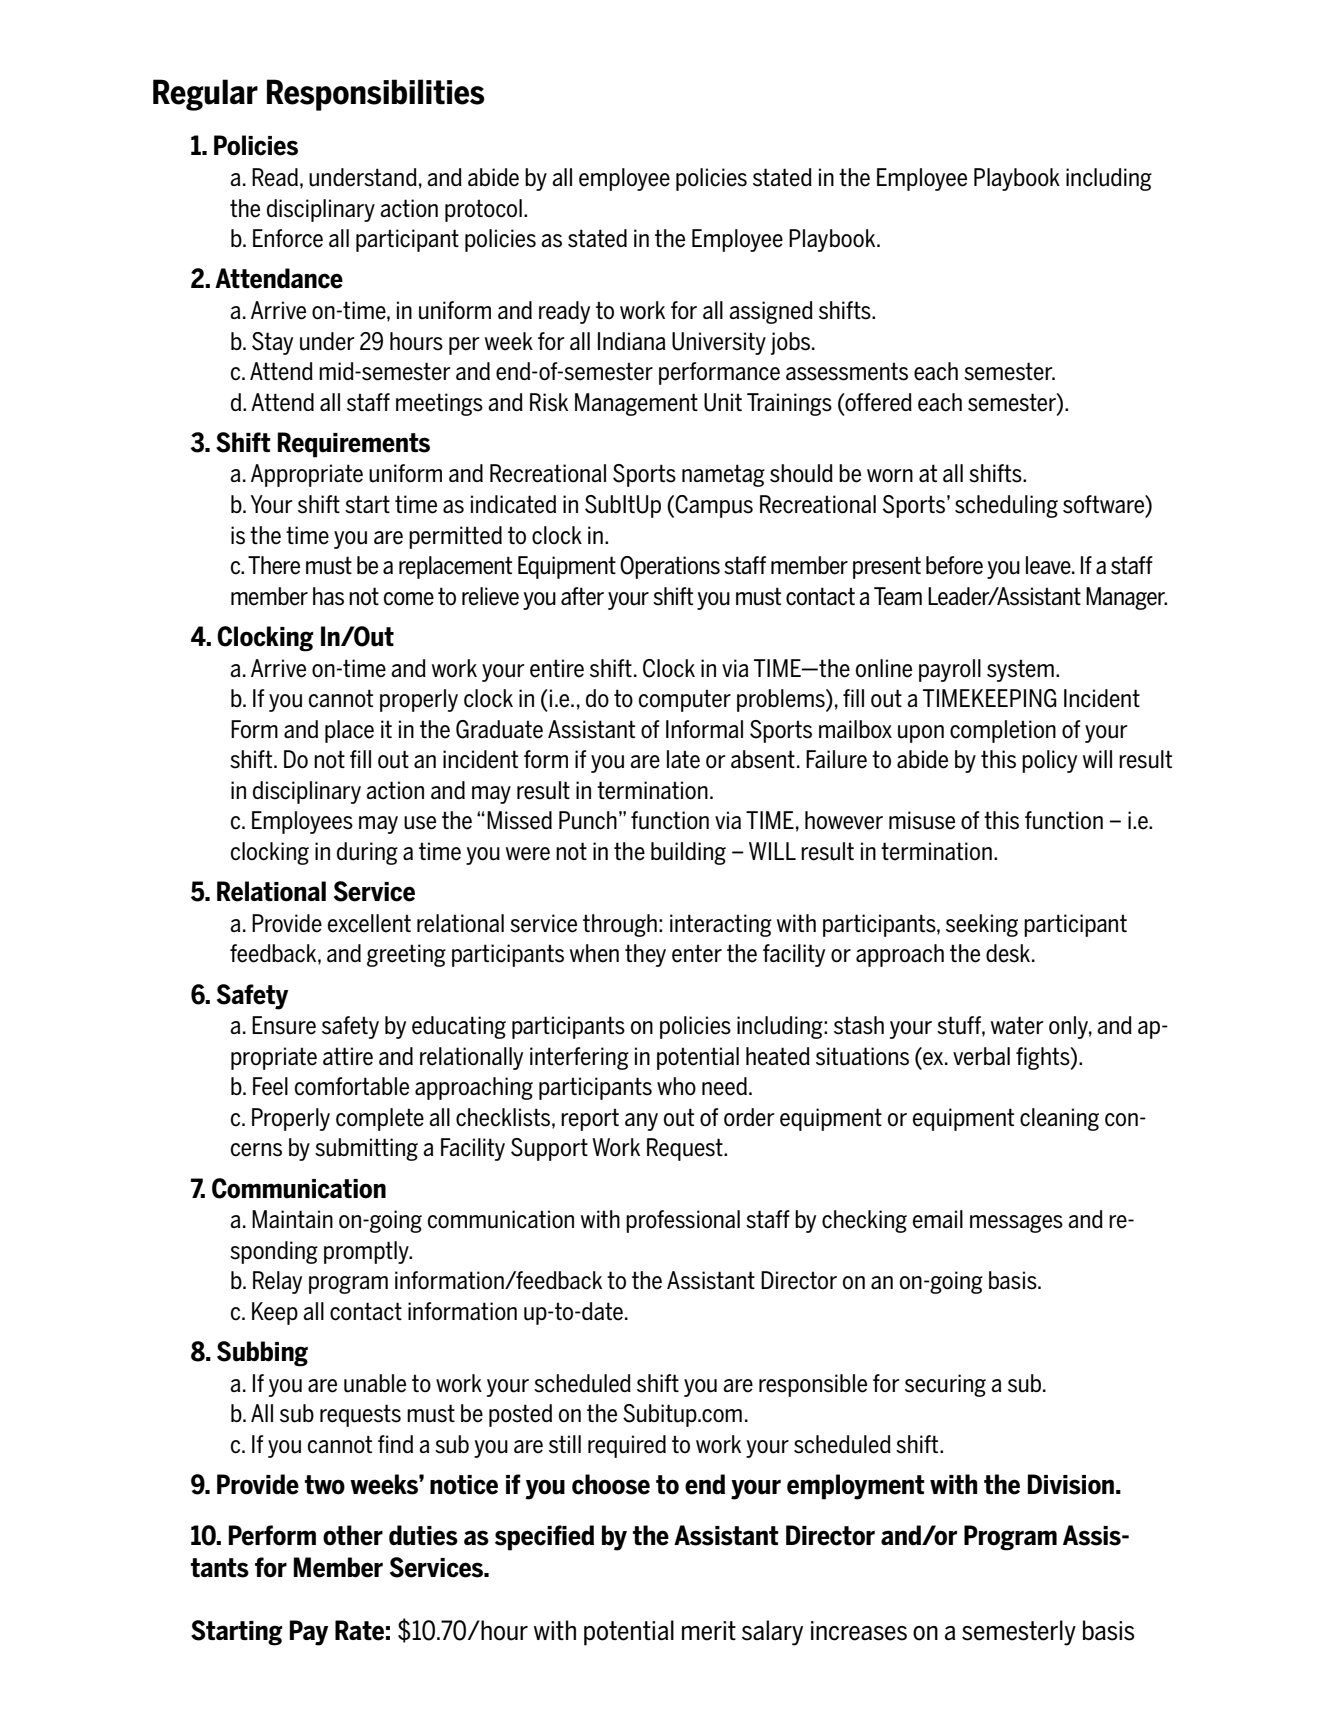 This page has height=1729, width=1336. I want to click on during, so click(367, 853).
